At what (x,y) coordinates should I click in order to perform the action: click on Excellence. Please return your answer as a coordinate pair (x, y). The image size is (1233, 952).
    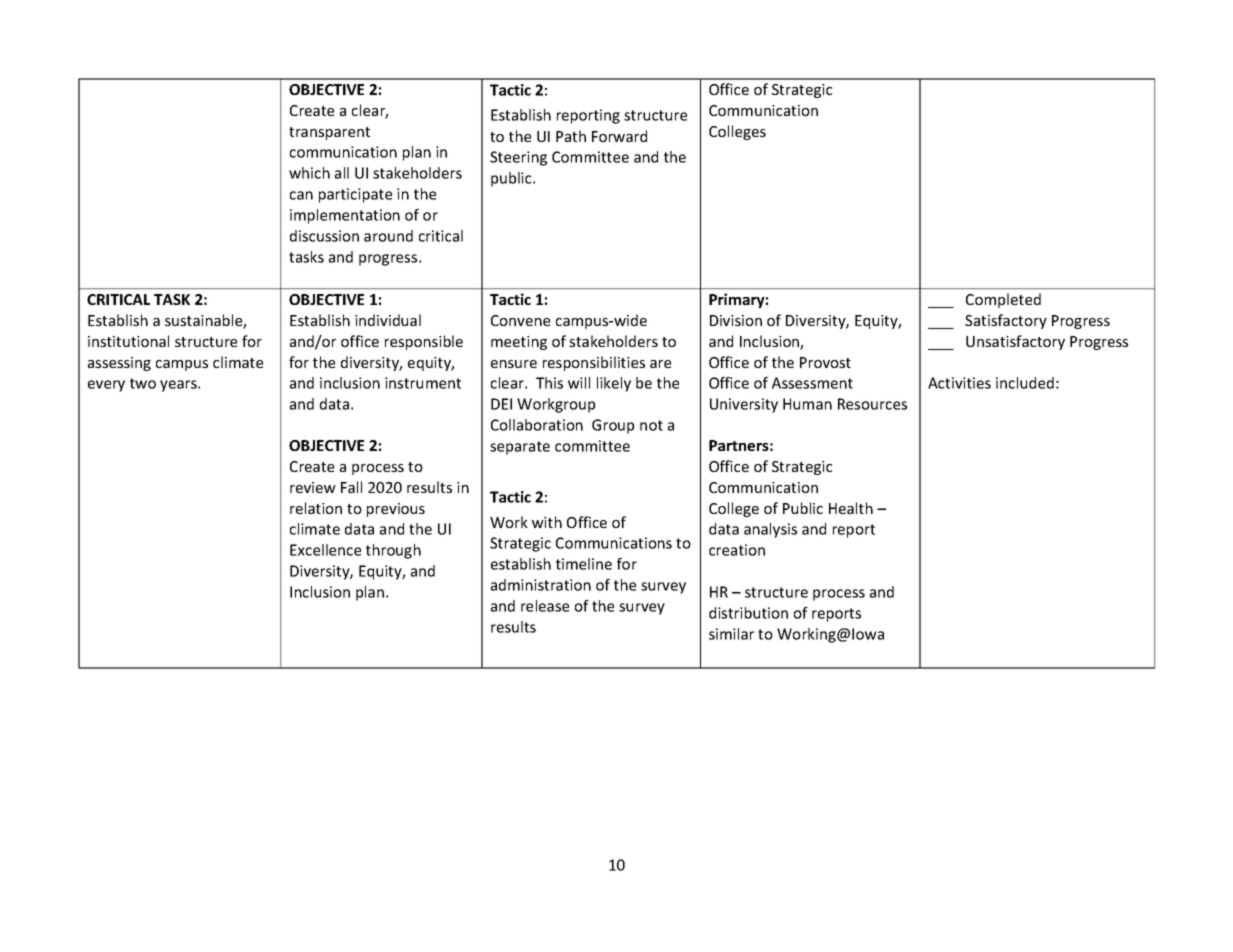
    Looking at the image, I should click on (325, 550).
